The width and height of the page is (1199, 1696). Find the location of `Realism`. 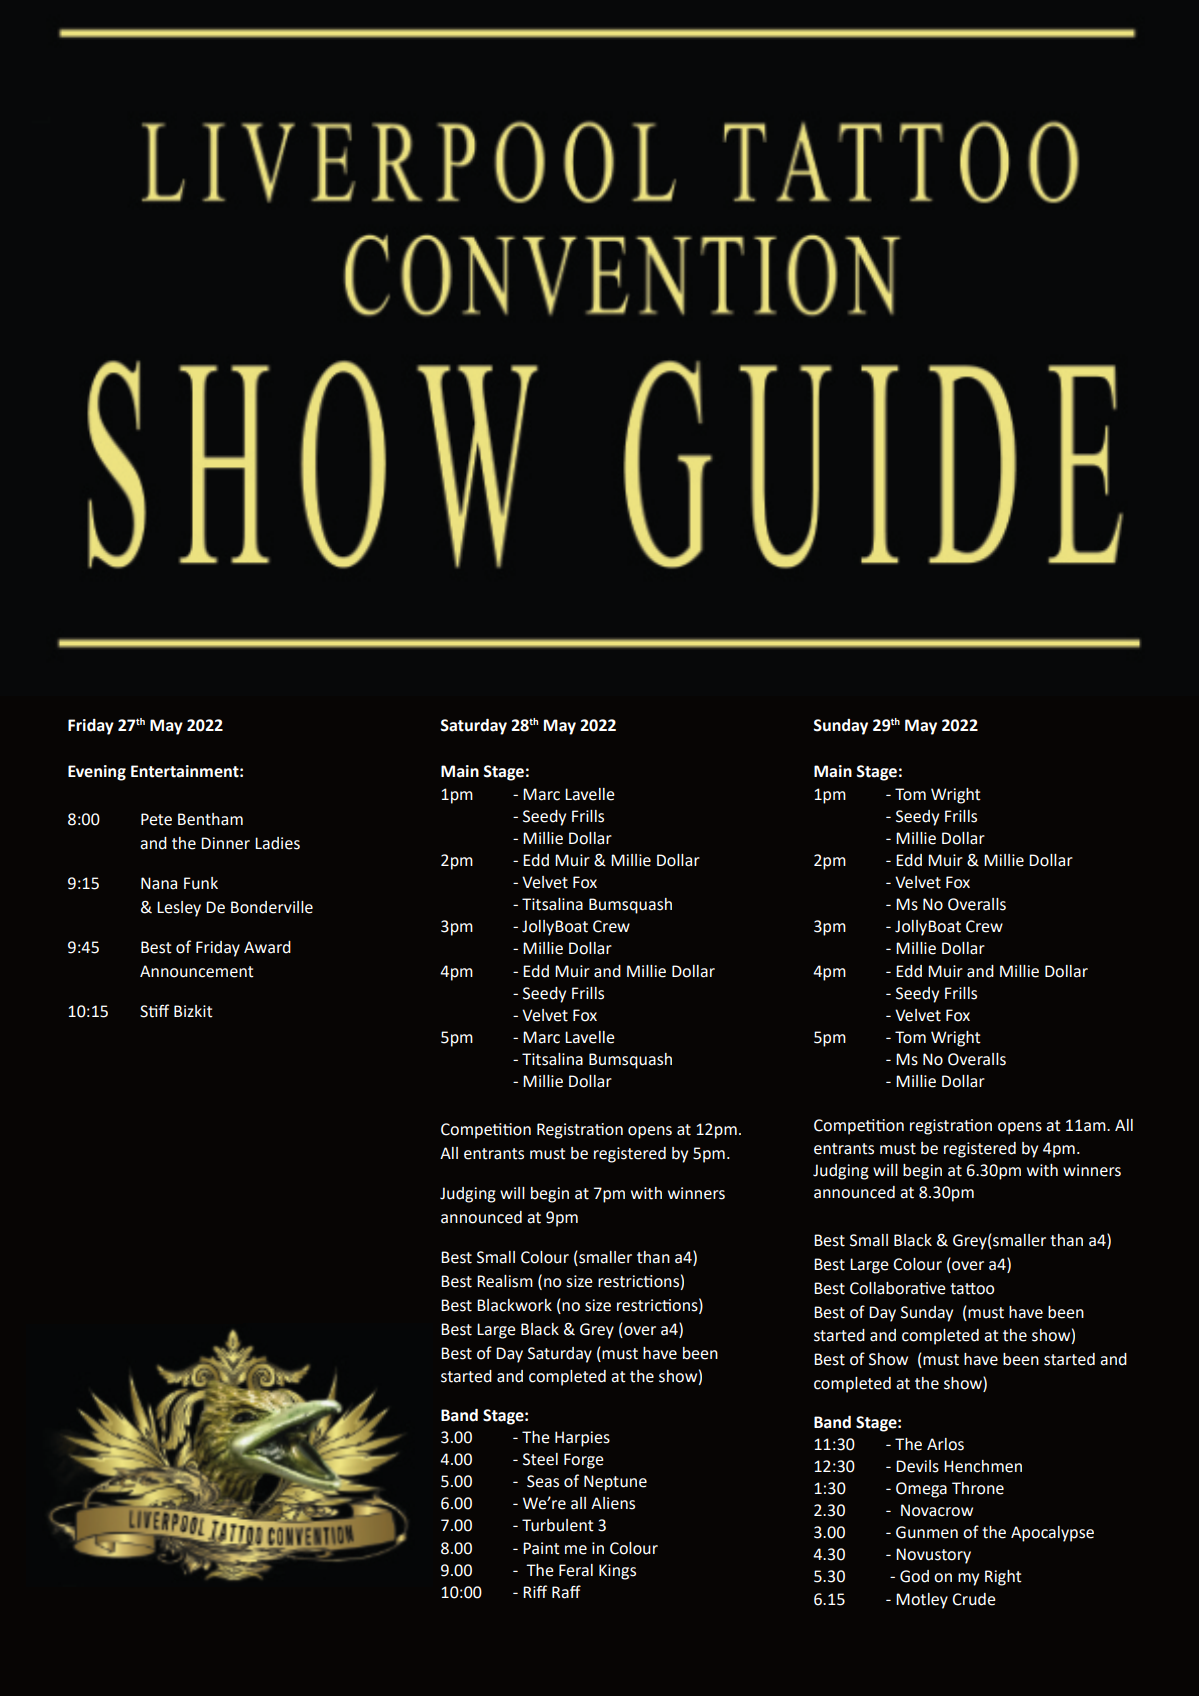

Realism is located at coordinates (505, 1281).
